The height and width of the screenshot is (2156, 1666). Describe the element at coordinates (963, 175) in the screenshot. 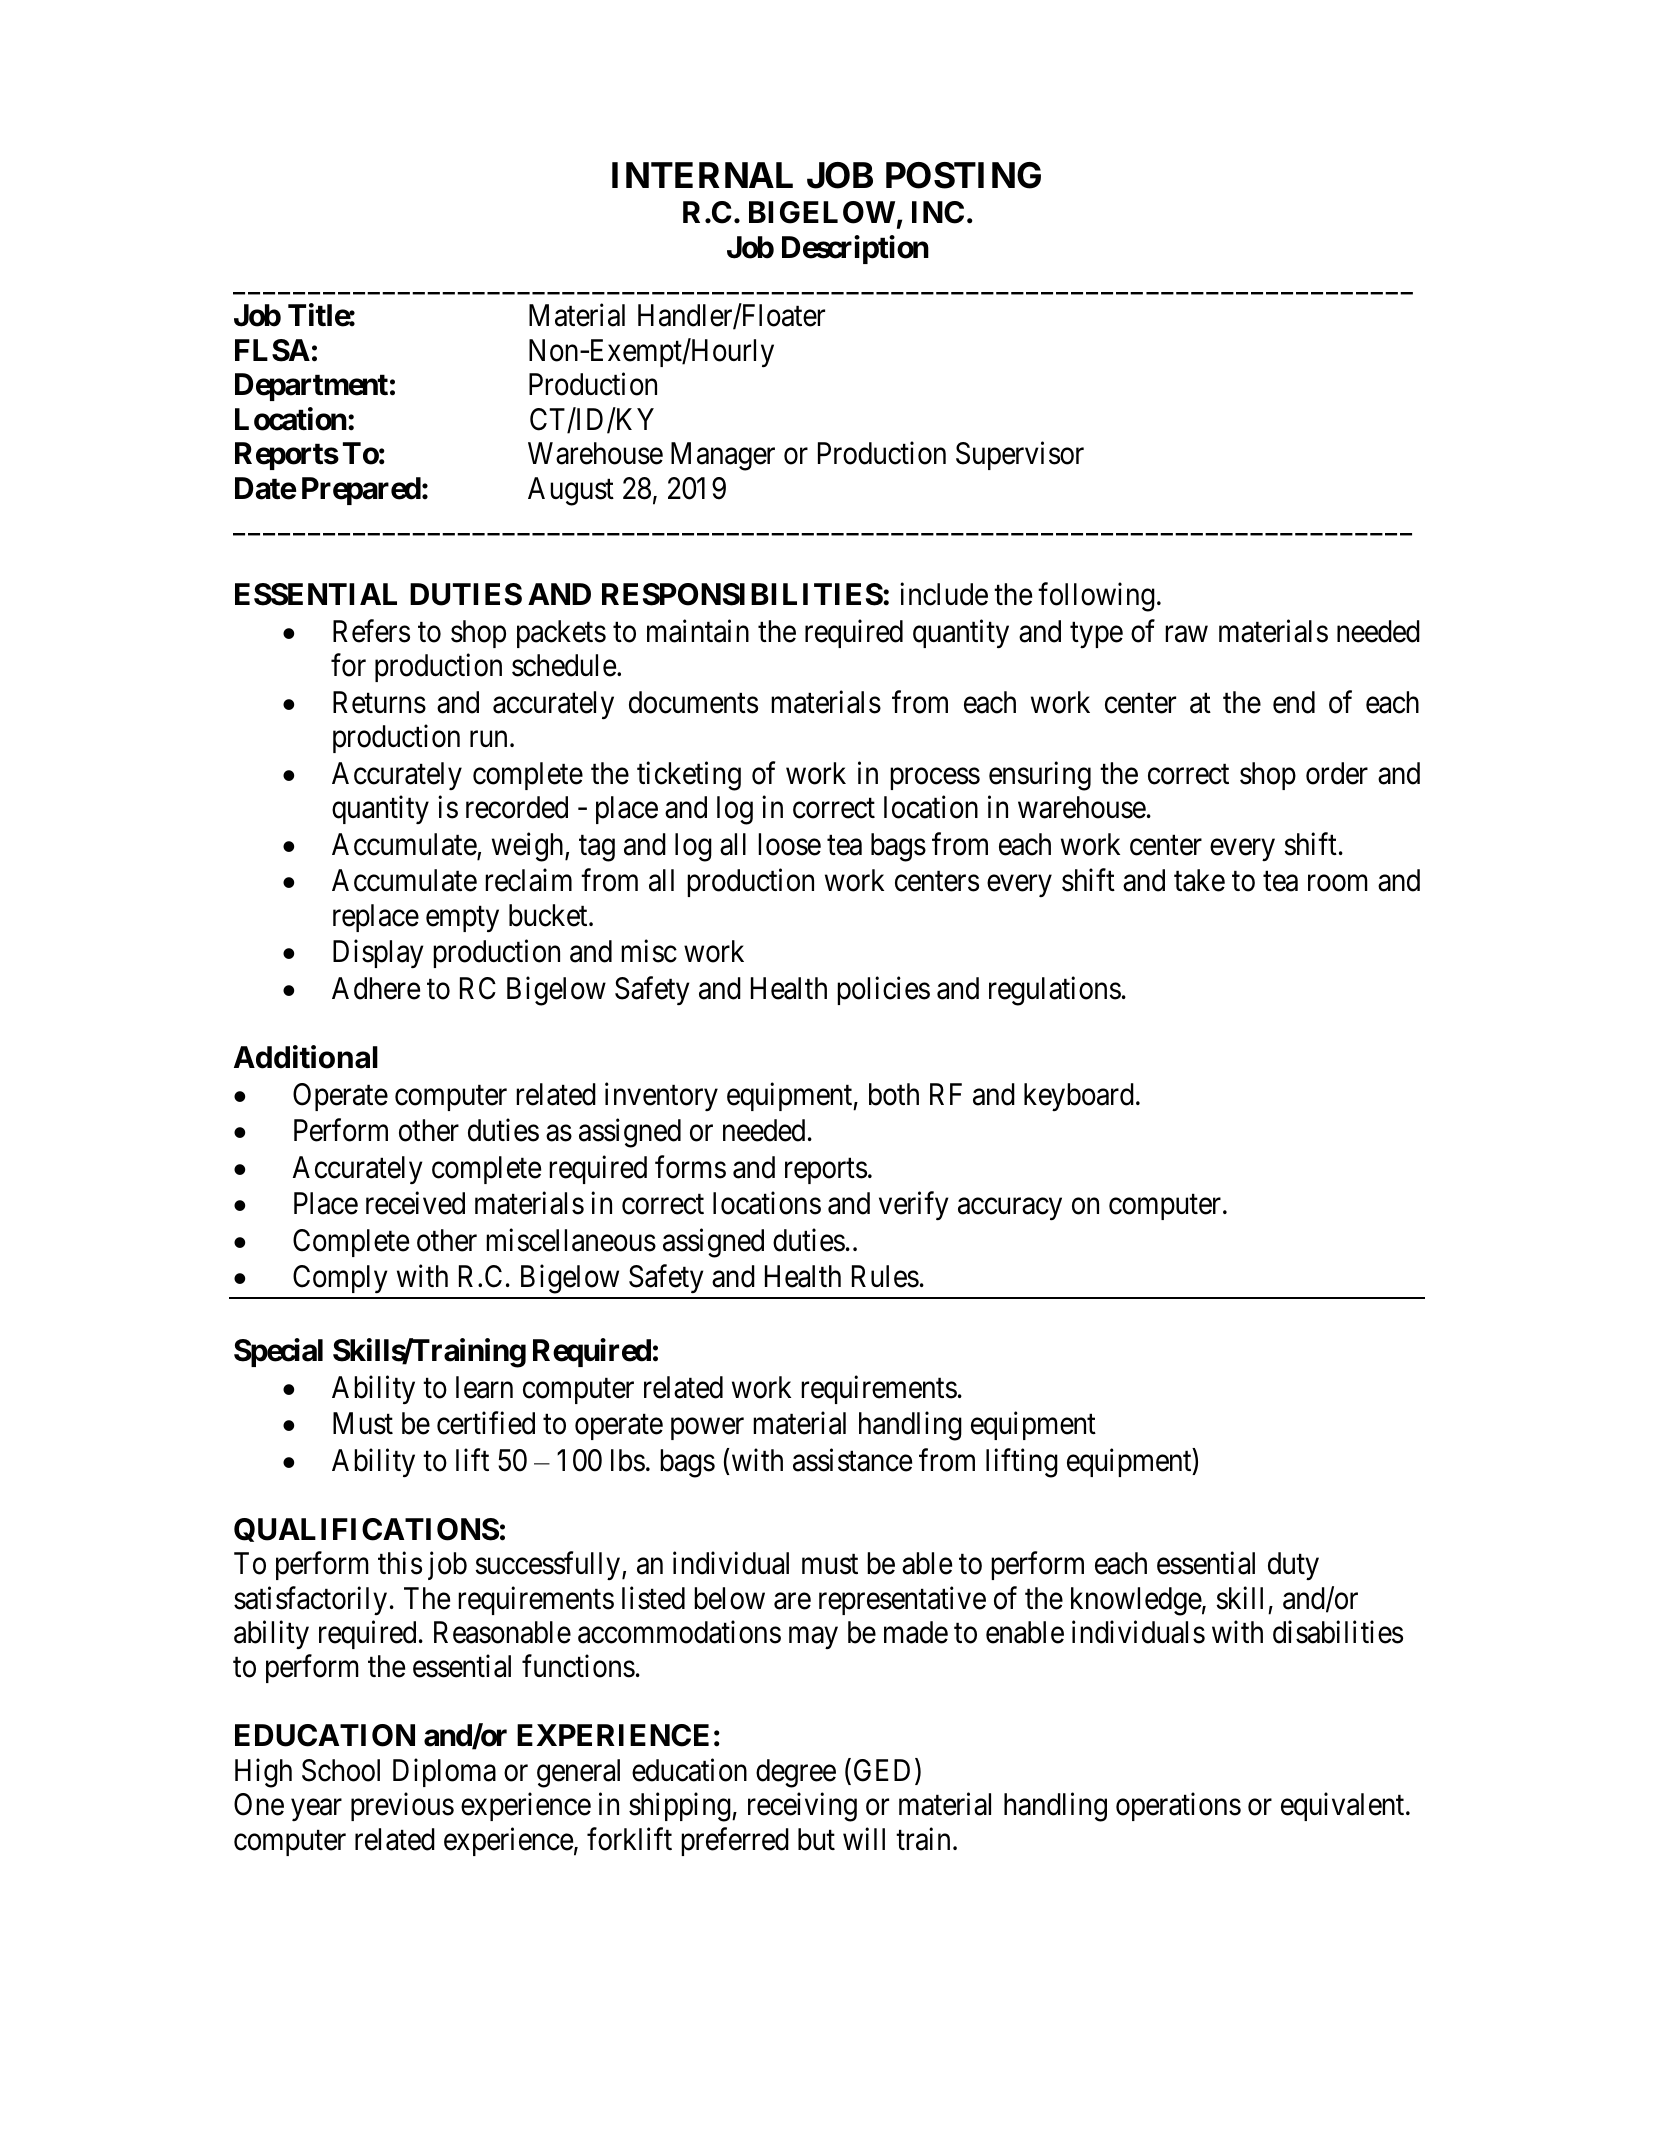

I see `POSTING` at that location.
